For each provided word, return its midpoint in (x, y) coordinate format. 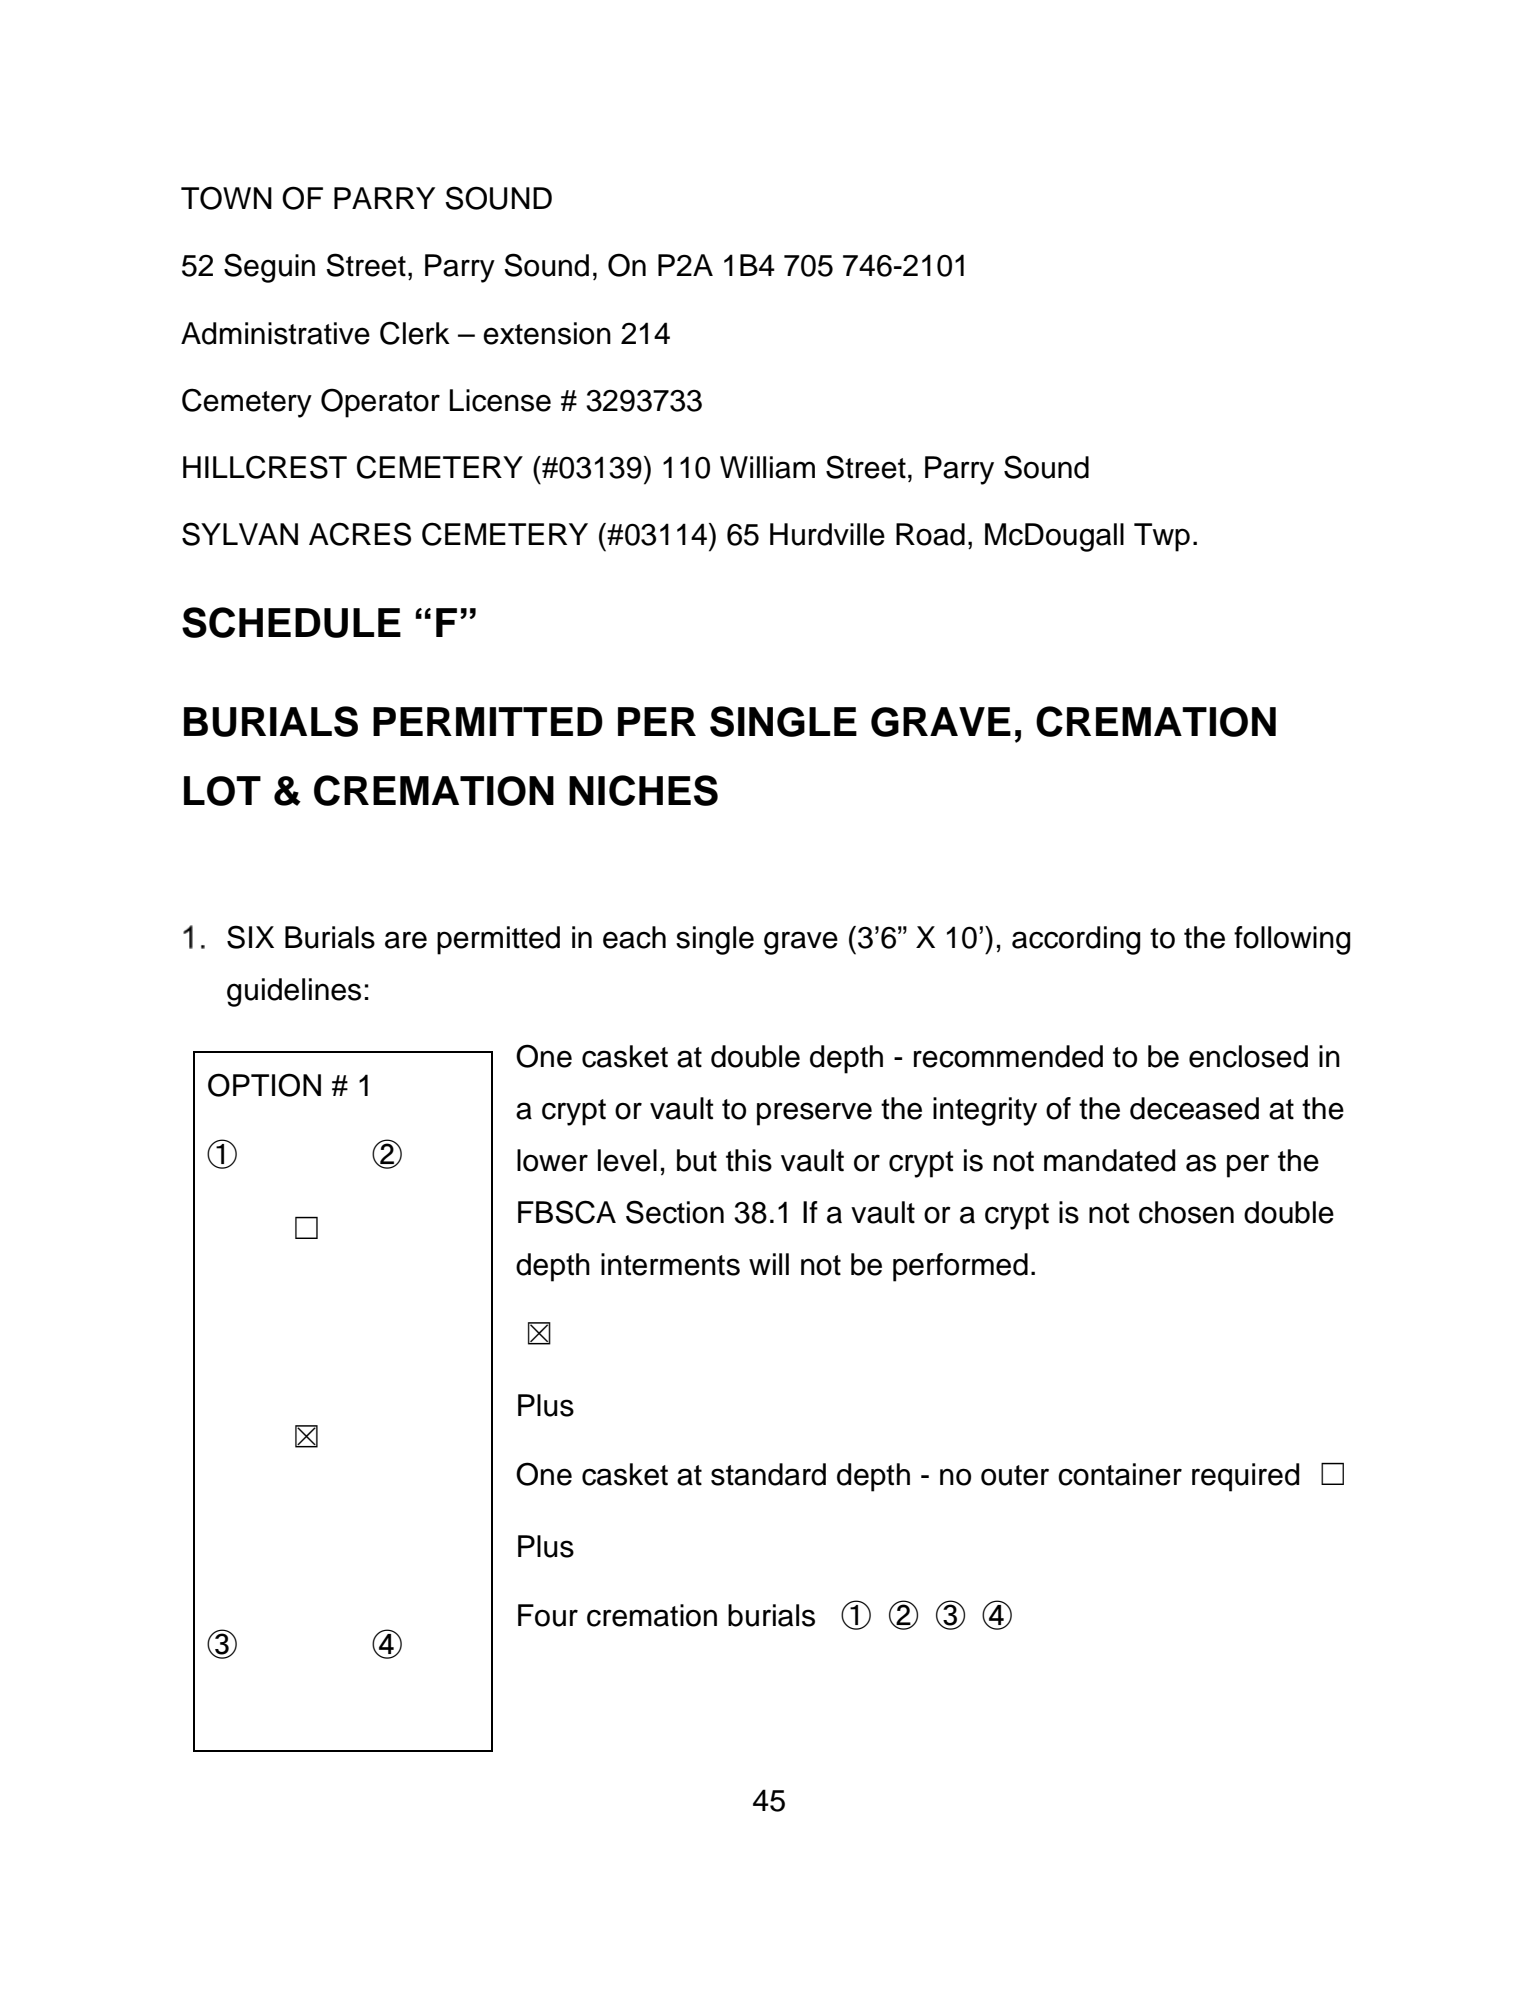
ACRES (360, 534)
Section (675, 1212)
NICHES (643, 790)
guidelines (294, 992)
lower (552, 1160)
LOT (222, 791)
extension (547, 333)
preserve (814, 1114)
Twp (1162, 537)
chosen (1186, 1212)
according (1076, 940)
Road (930, 534)
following (1292, 940)
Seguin (269, 268)
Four (548, 1615)
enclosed (1248, 1056)
